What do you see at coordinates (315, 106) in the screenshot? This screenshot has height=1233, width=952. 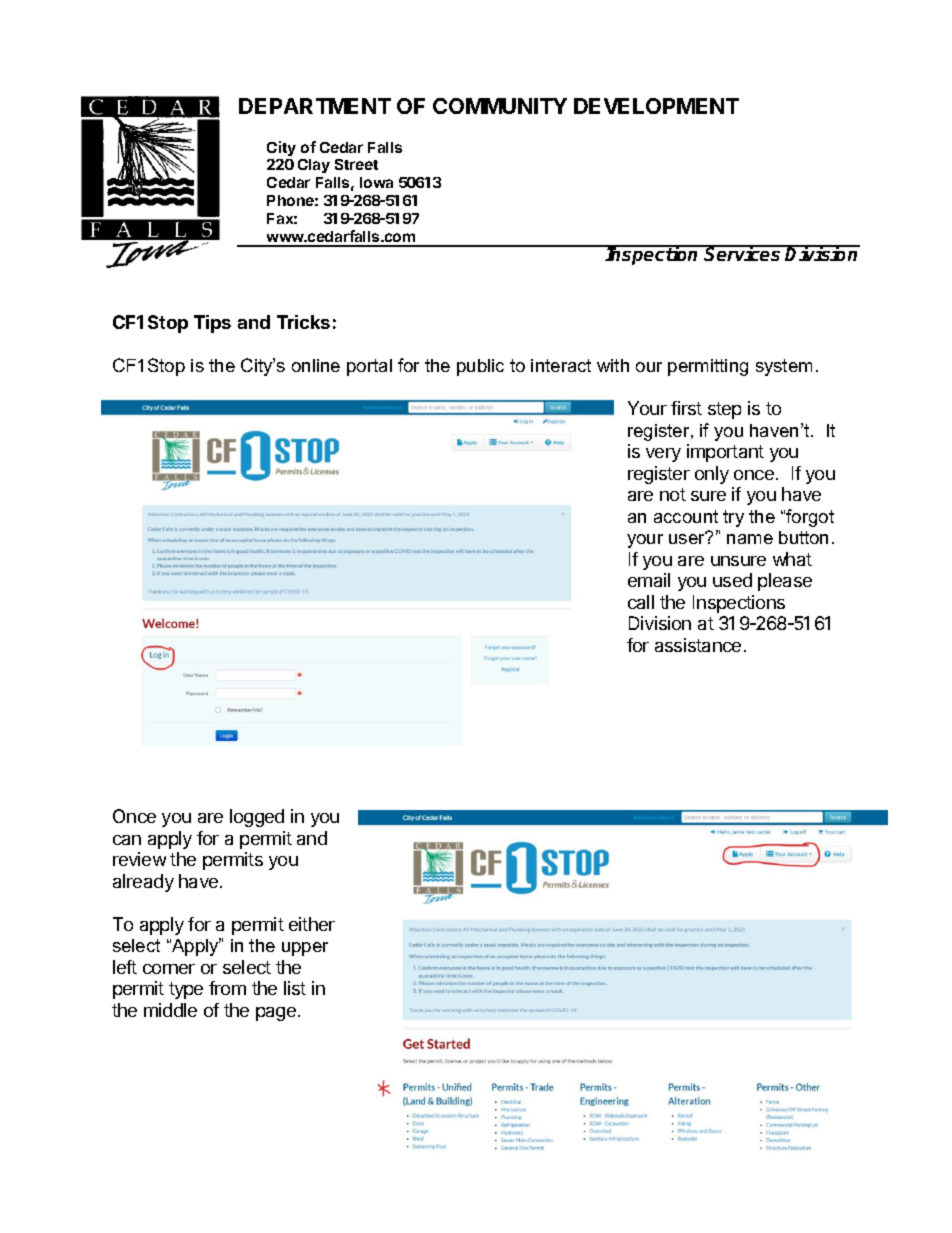 I see `DEPARTMENT` at bounding box center [315, 106].
